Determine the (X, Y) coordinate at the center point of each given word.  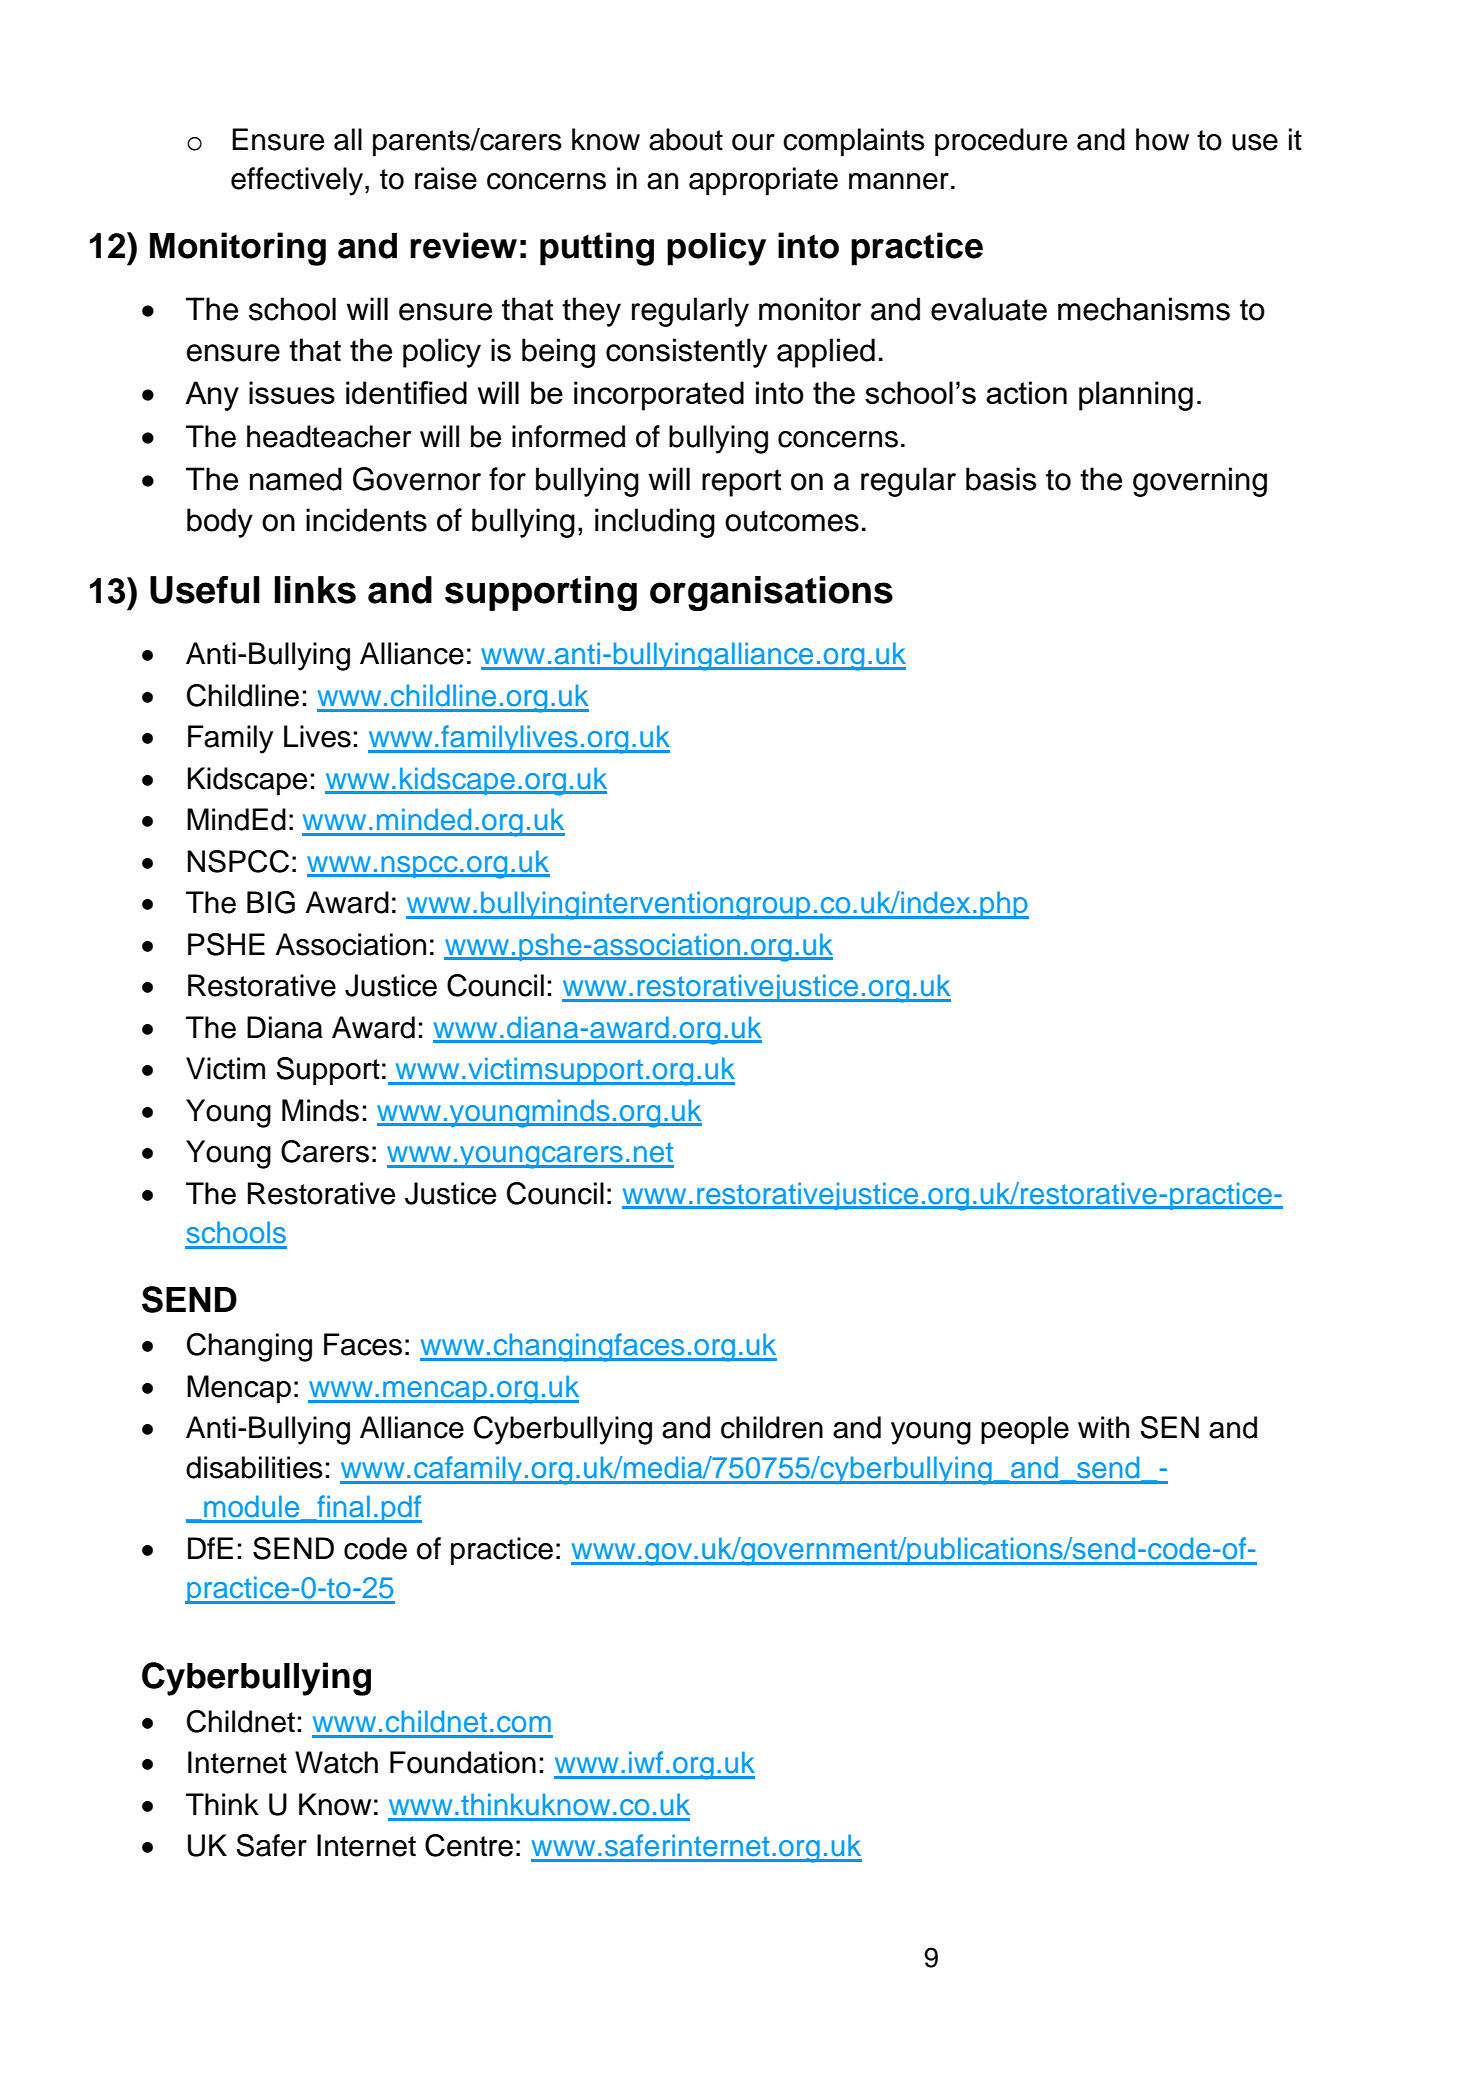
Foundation (463, 1762)
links (315, 590)
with (1103, 1427)
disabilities (254, 1467)
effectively (297, 181)
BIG (271, 902)
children (772, 1427)
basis (1001, 479)
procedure (1001, 142)
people (1025, 1430)
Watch (336, 1762)
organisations (771, 593)
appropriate (763, 181)
